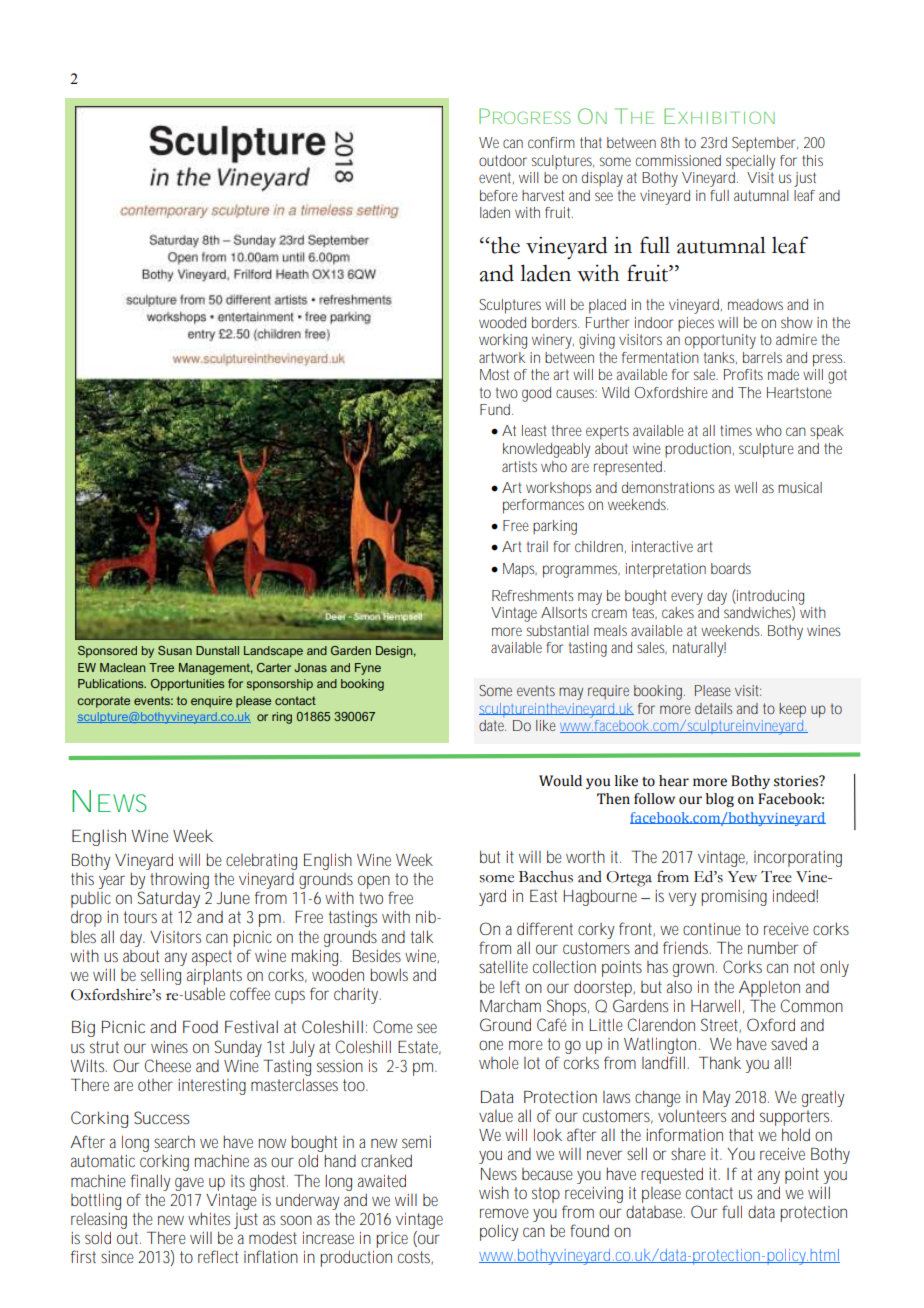  Describe the element at coordinates (736, 430) in the document. I see `times` at that location.
